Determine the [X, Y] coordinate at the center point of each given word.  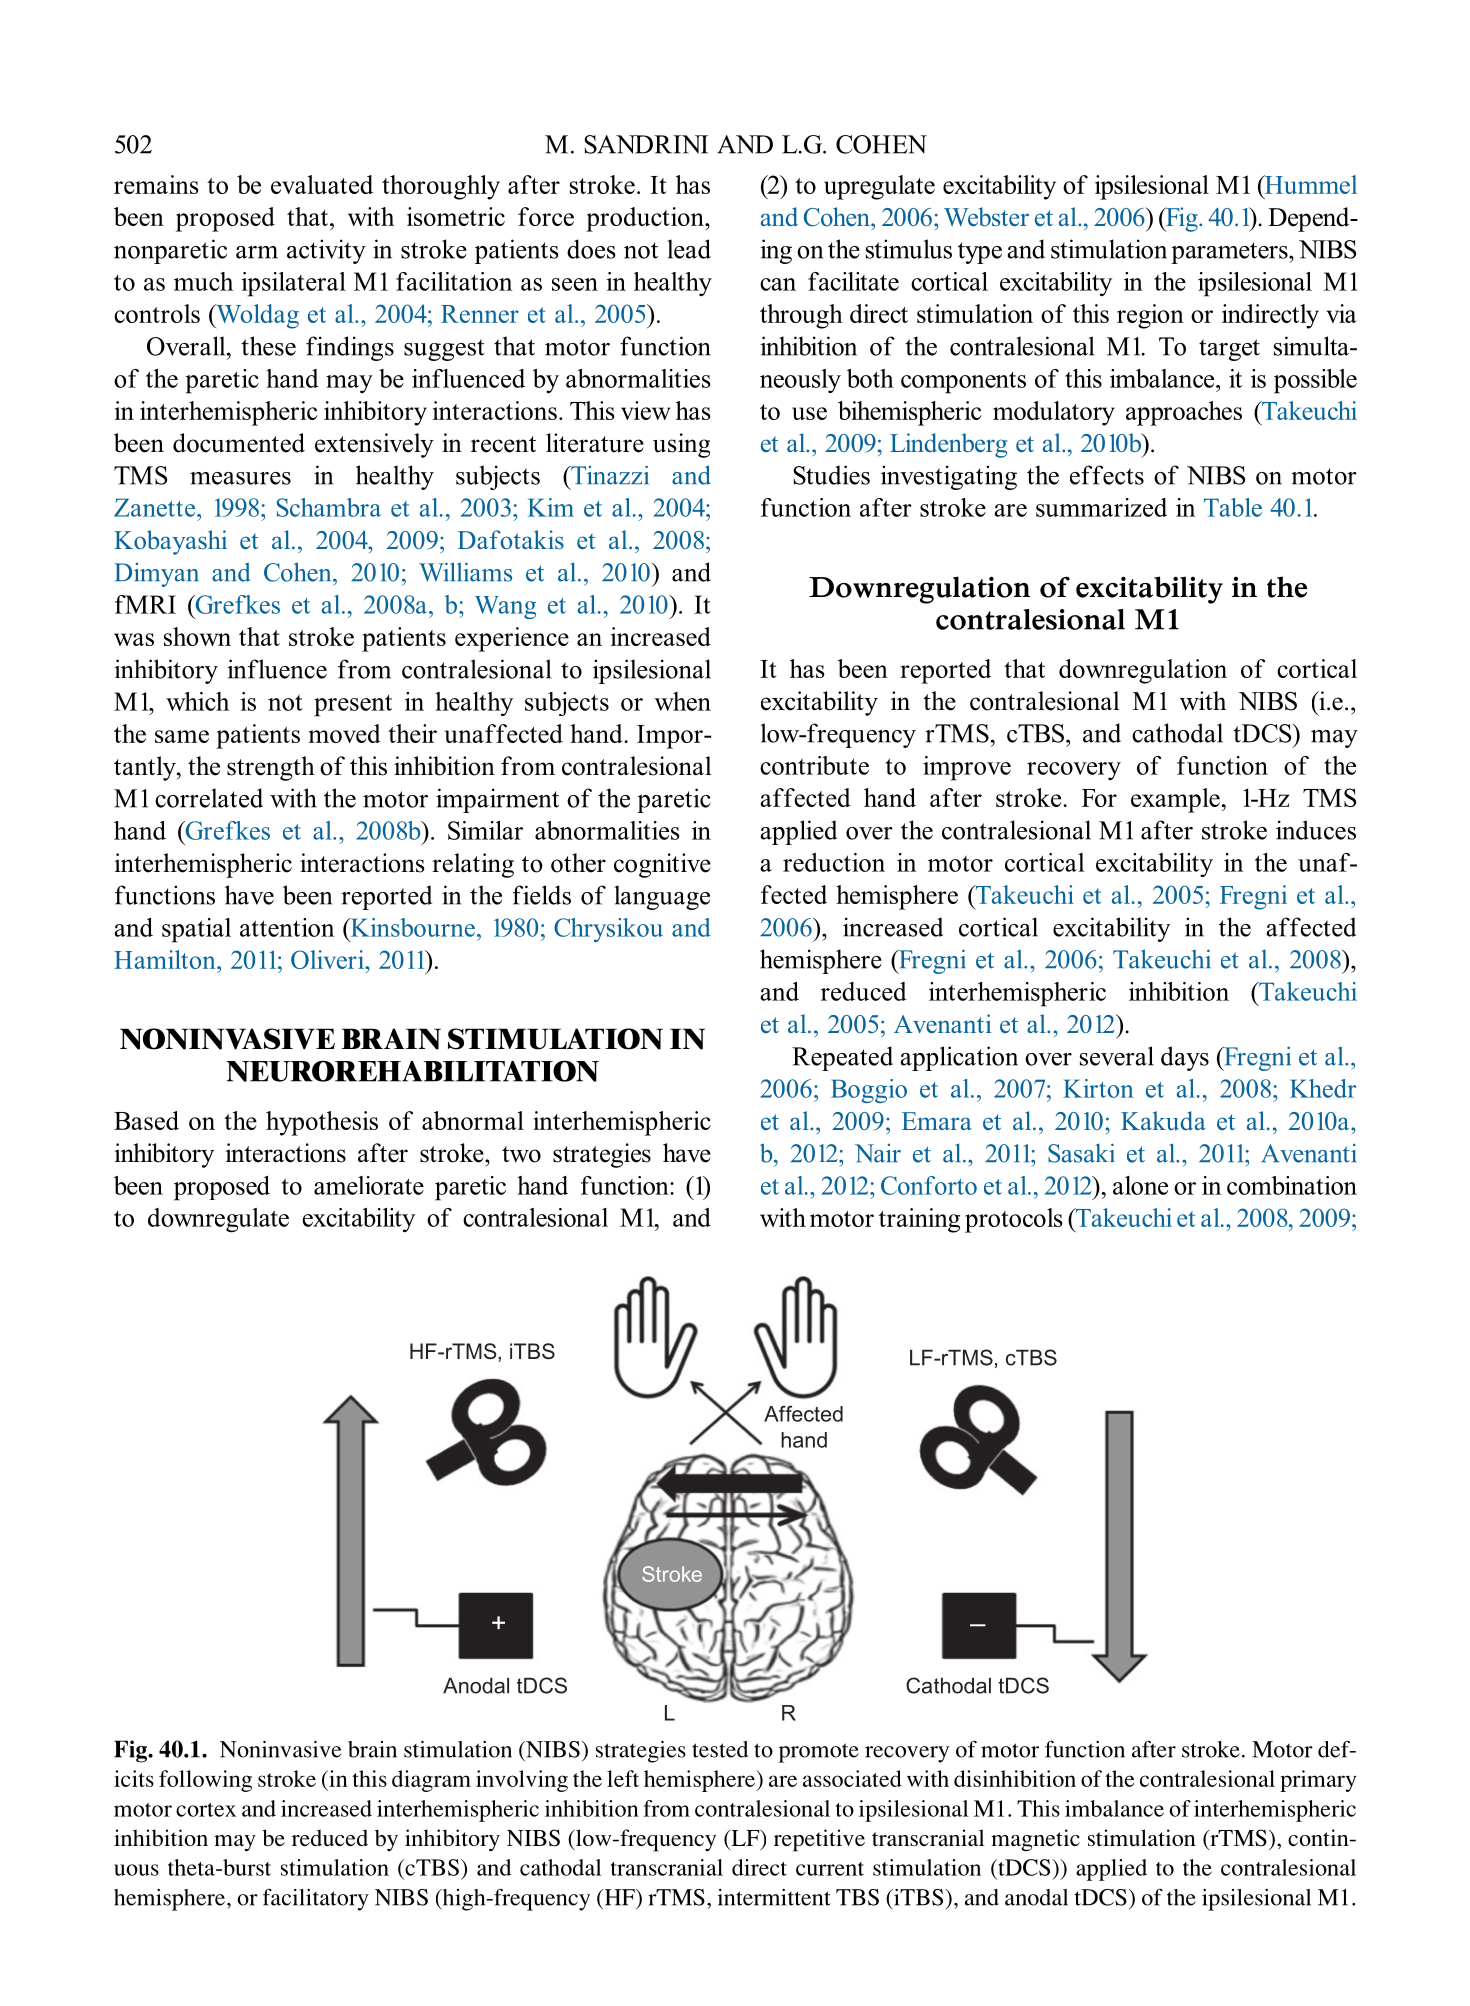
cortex [206, 1810]
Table [1233, 507]
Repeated [842, 1058]
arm [257, 252]
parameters [1230, 253]
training [919, 1220]
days [1185, 1058]
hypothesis [322, 1123]
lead [689, 249]
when [683, 701]
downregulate [218, 1220]
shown [197, 636]
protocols [1014, 1220]
